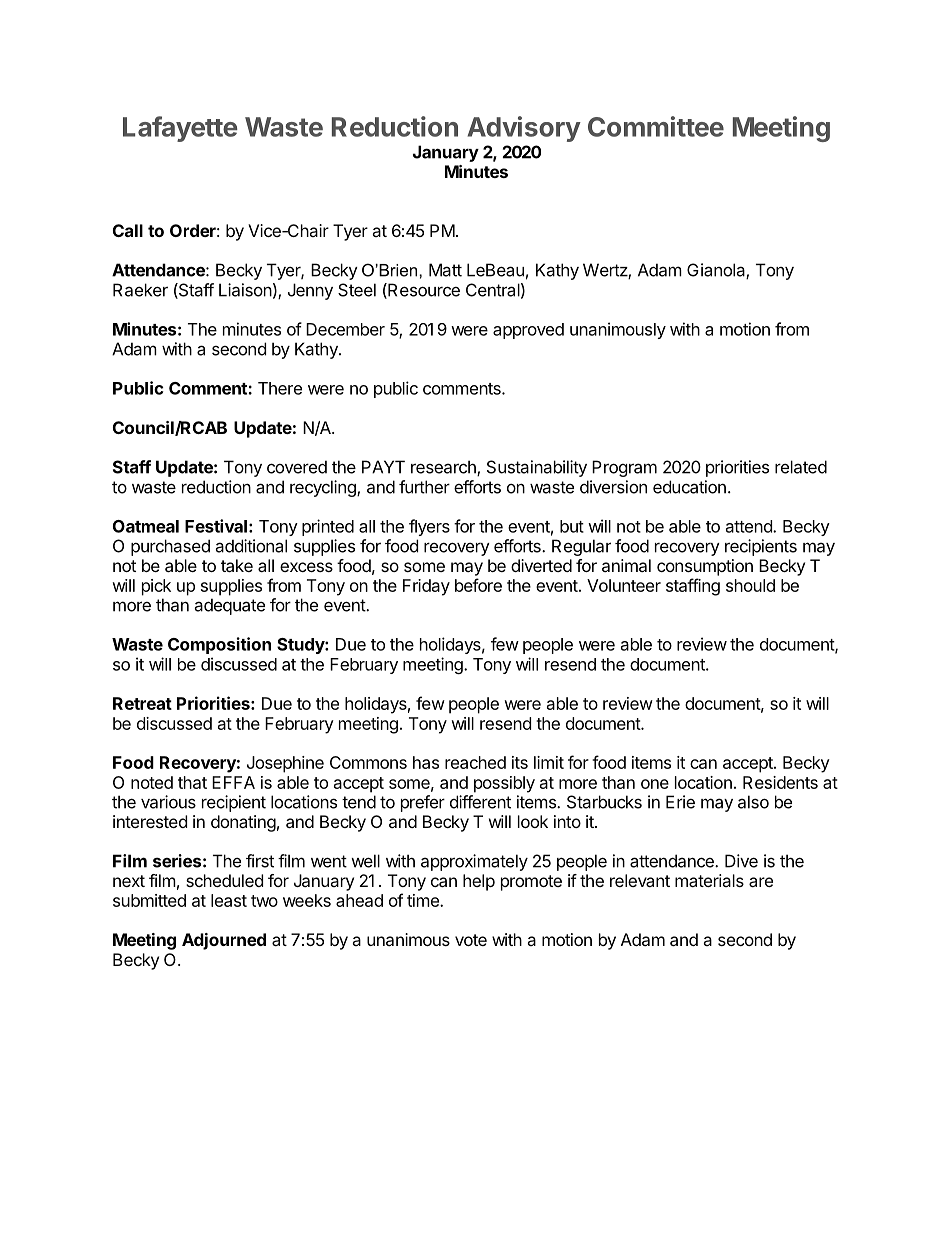 The height and width of the document is (1233, 952). Describe the element at coordinates (180, 129) in the document. I see `Lafayette` at that location.
